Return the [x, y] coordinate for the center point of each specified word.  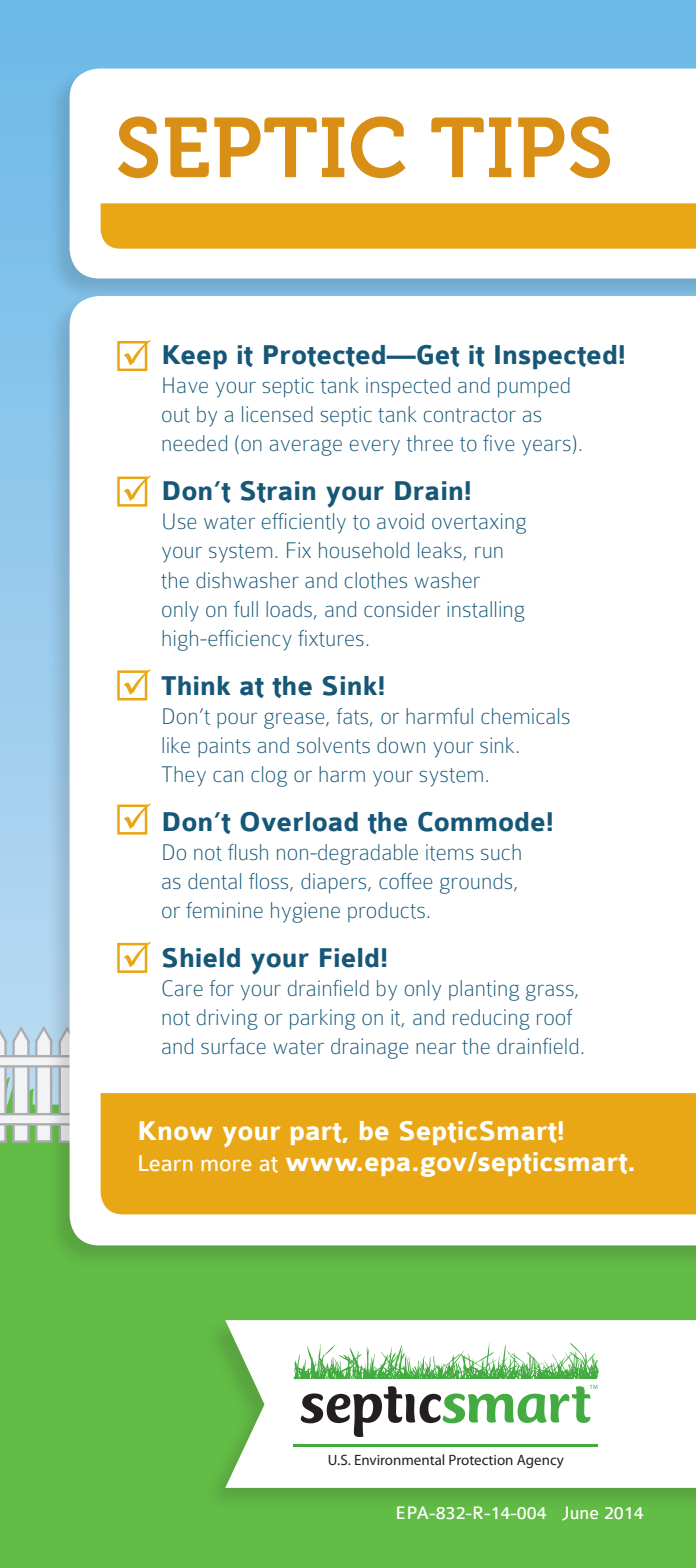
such [501, 852]
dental [214, 881]
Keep [195, 357]
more [226, 1165]
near [436, 1048]
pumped [534, 387]
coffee [405, 881]
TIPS [520, 147]
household [364, 550]
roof [555, 1017]
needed [194, 443]
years [546, 447]
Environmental [399, 1459]
